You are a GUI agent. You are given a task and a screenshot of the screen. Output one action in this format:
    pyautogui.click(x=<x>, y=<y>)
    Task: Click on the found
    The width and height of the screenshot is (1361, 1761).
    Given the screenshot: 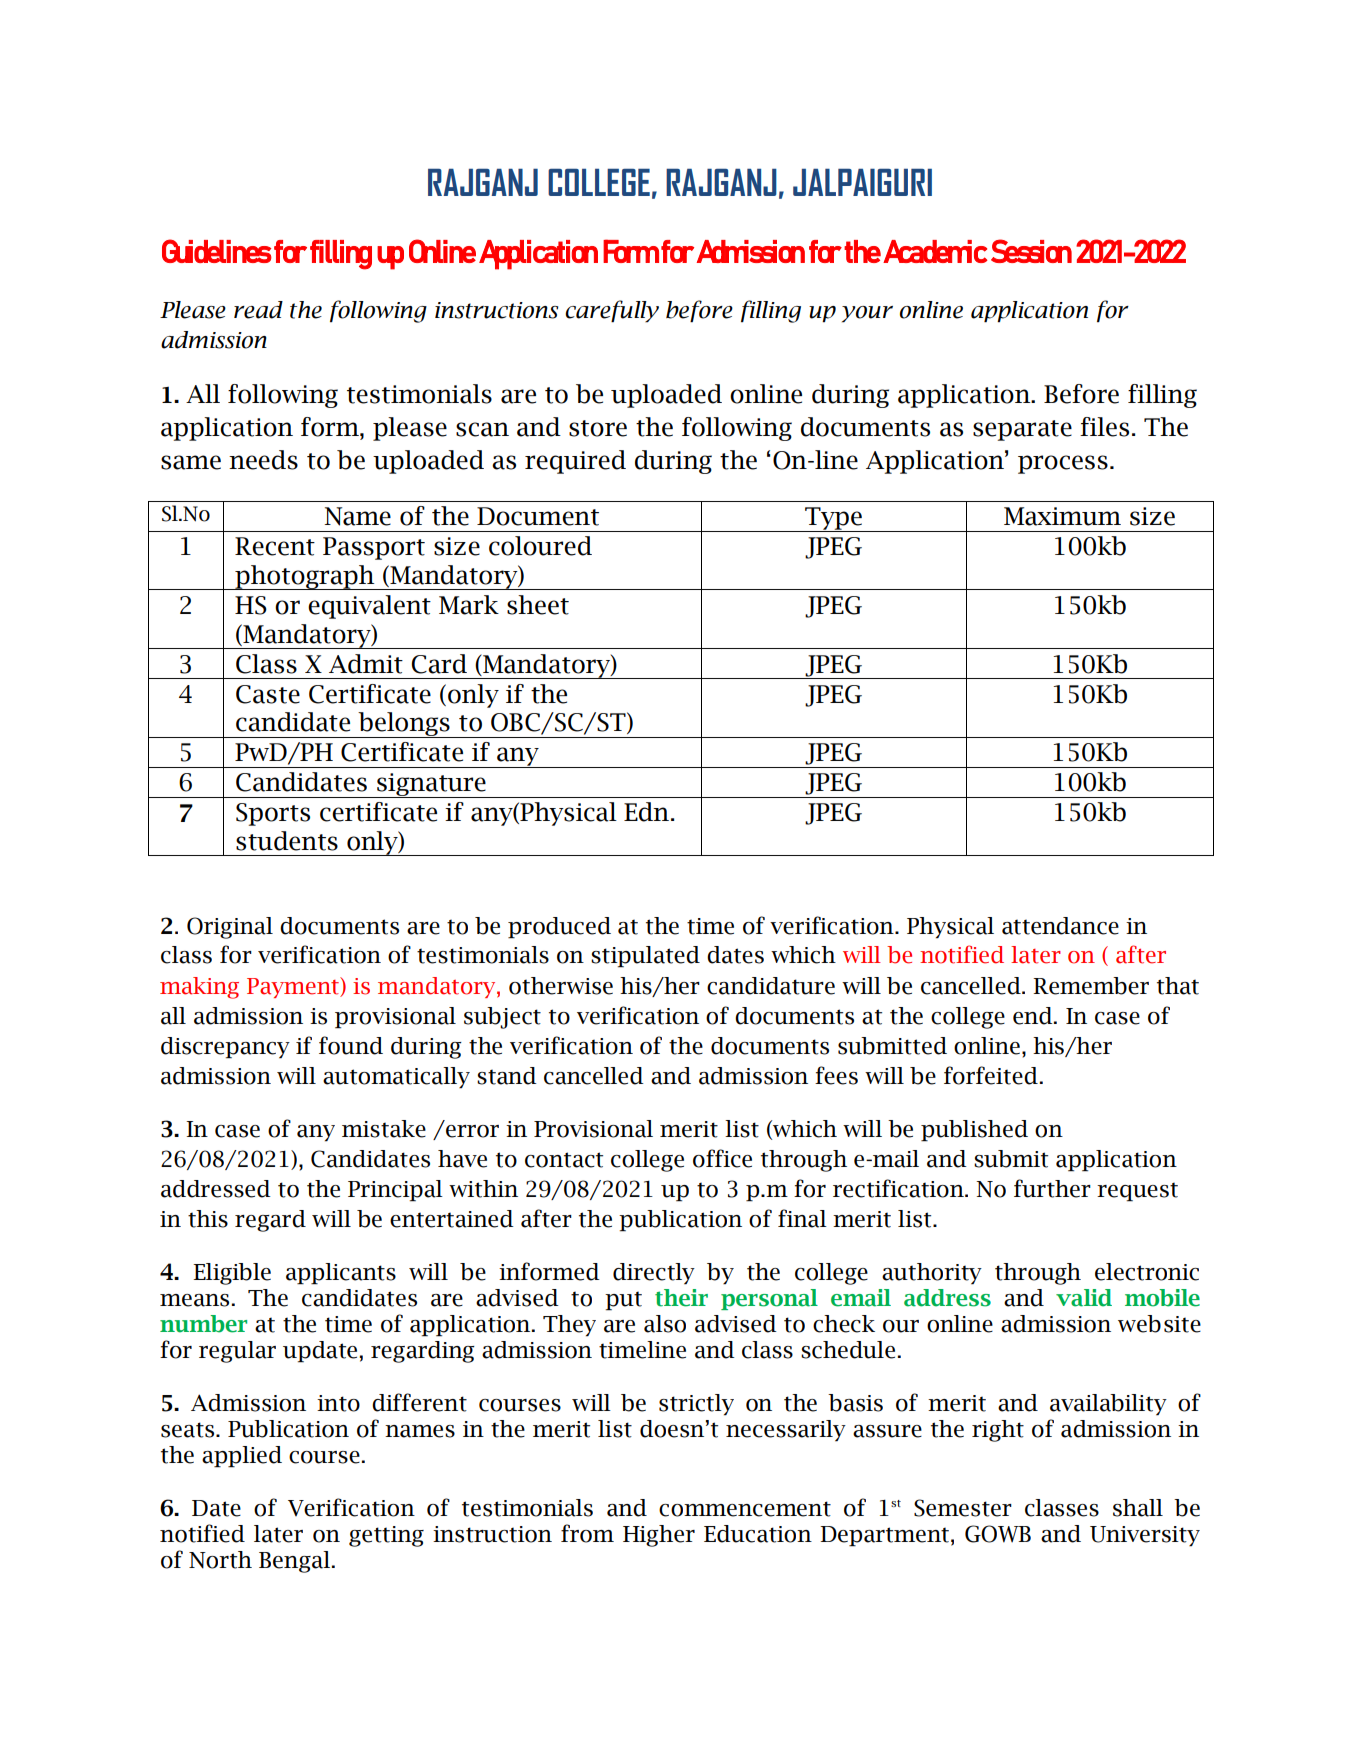 What is the action you would take?
    pyautogui.click(x=351, y=1045)
